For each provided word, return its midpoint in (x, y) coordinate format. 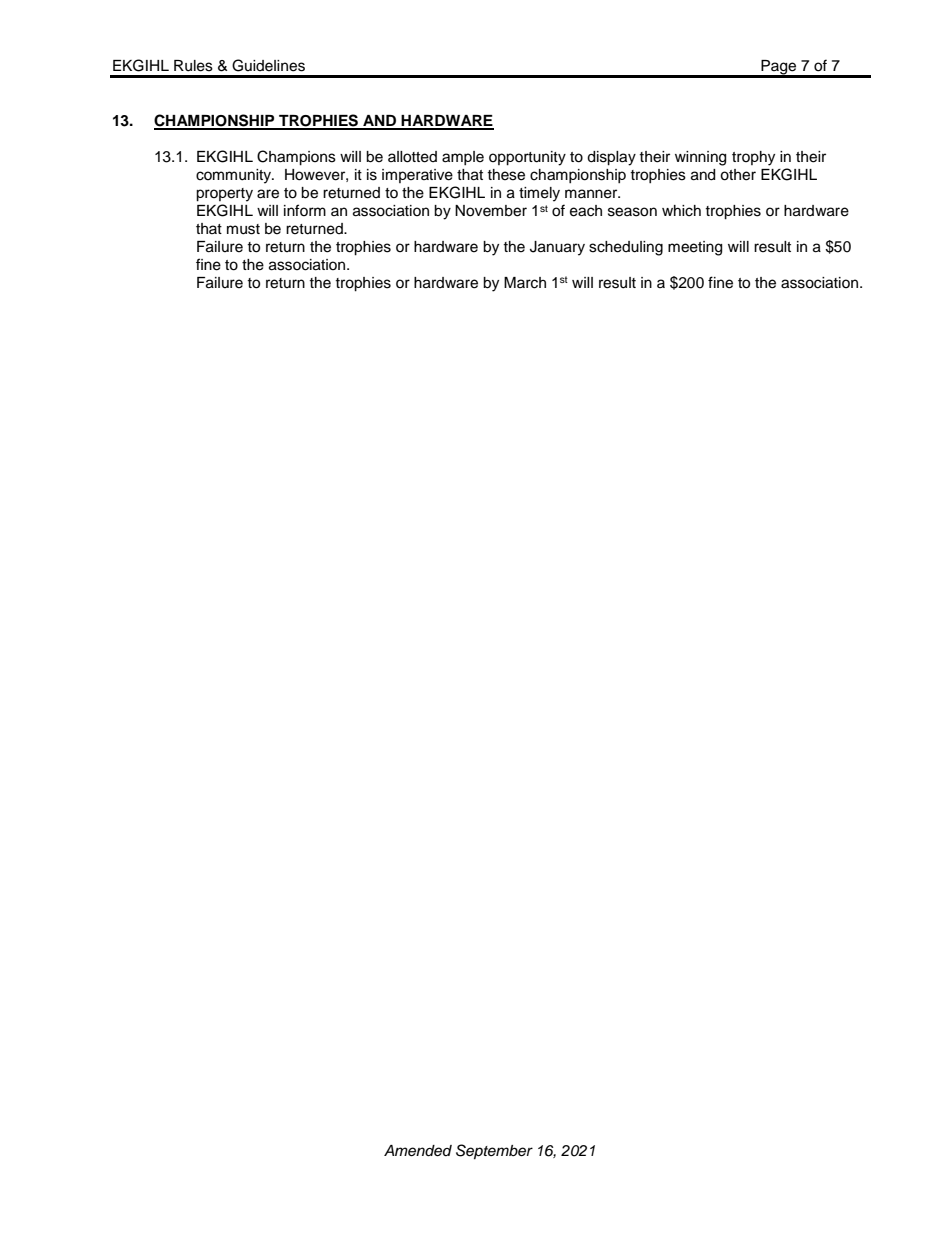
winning (700, 158)
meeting (695, 248)
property (224, 195)
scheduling (626, 248)
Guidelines (268, 65)
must (243, 229)
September (494, 1152)
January (557, 248)
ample (463, 158)
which (681, 211)
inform (305, 210)
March (525, 283)
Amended (418, 1151)
